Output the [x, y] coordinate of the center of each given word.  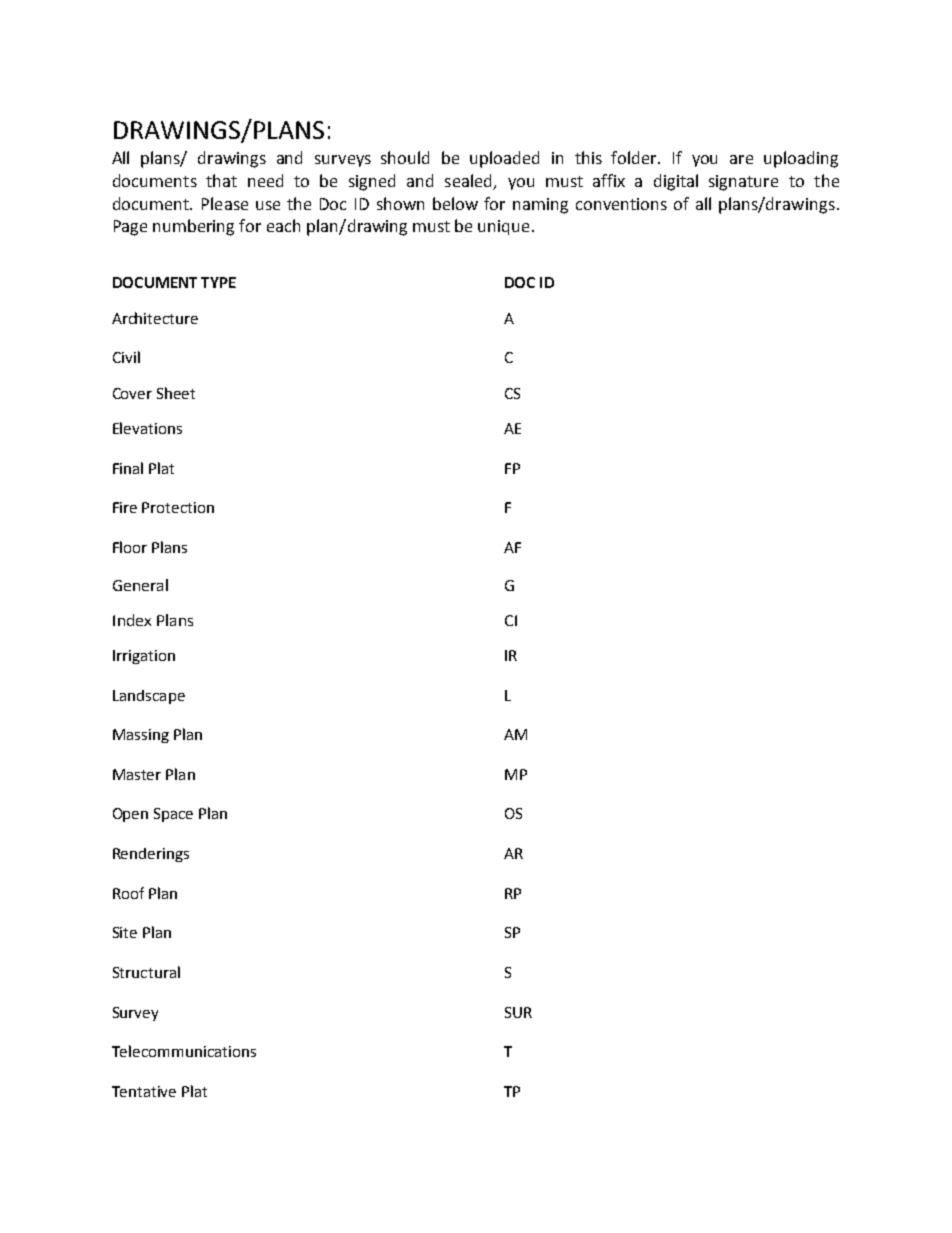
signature [743, 183]
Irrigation [144, 657]
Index [132, 620]
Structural [146, 972]
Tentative [144, 1091]
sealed [470, 181]
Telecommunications [184, 1051]
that [221, 180]
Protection [178, 507]
